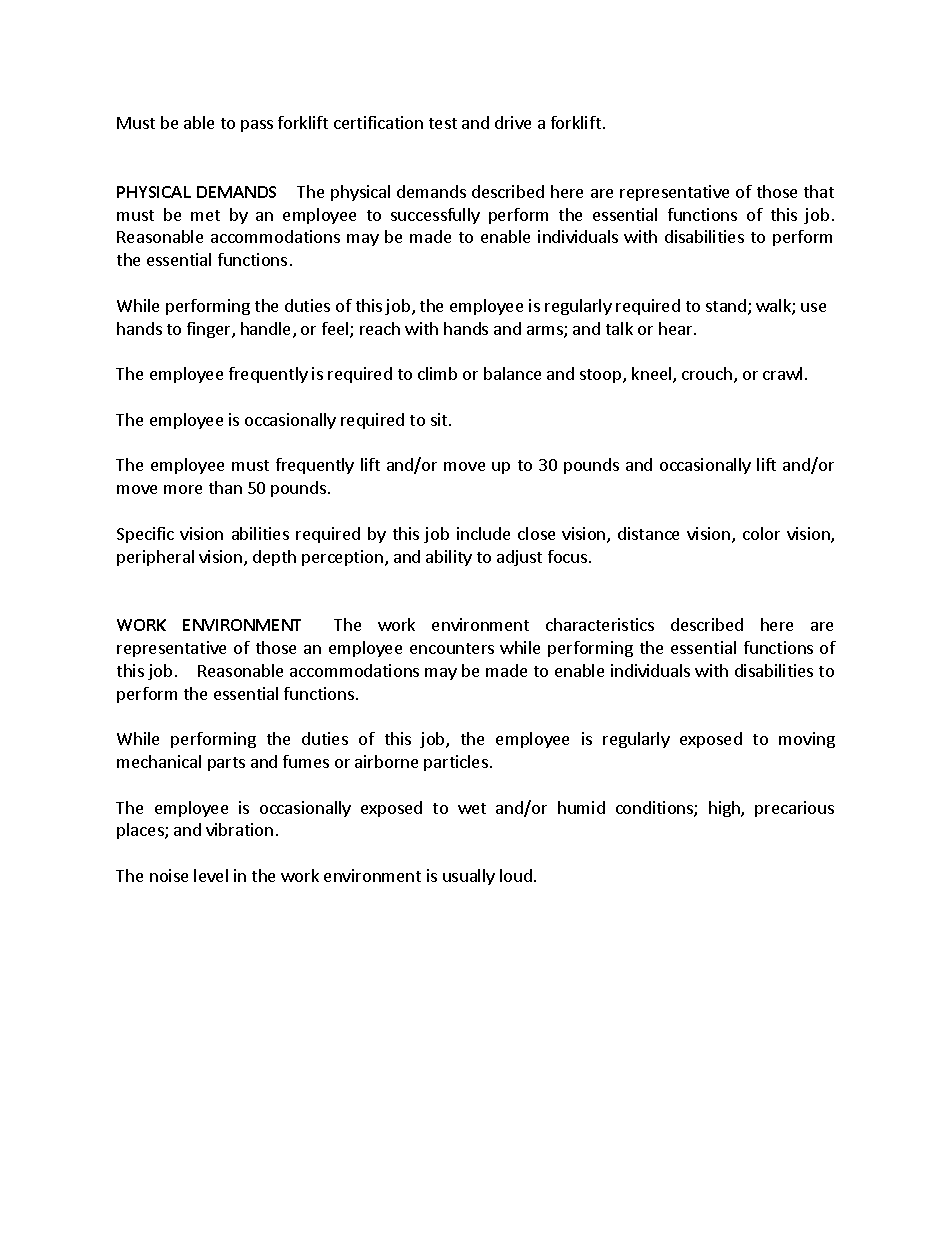 This document has width=952, height=1233. Describe the element at coordinates (483, 533) in the document. I see `include` at that location.
